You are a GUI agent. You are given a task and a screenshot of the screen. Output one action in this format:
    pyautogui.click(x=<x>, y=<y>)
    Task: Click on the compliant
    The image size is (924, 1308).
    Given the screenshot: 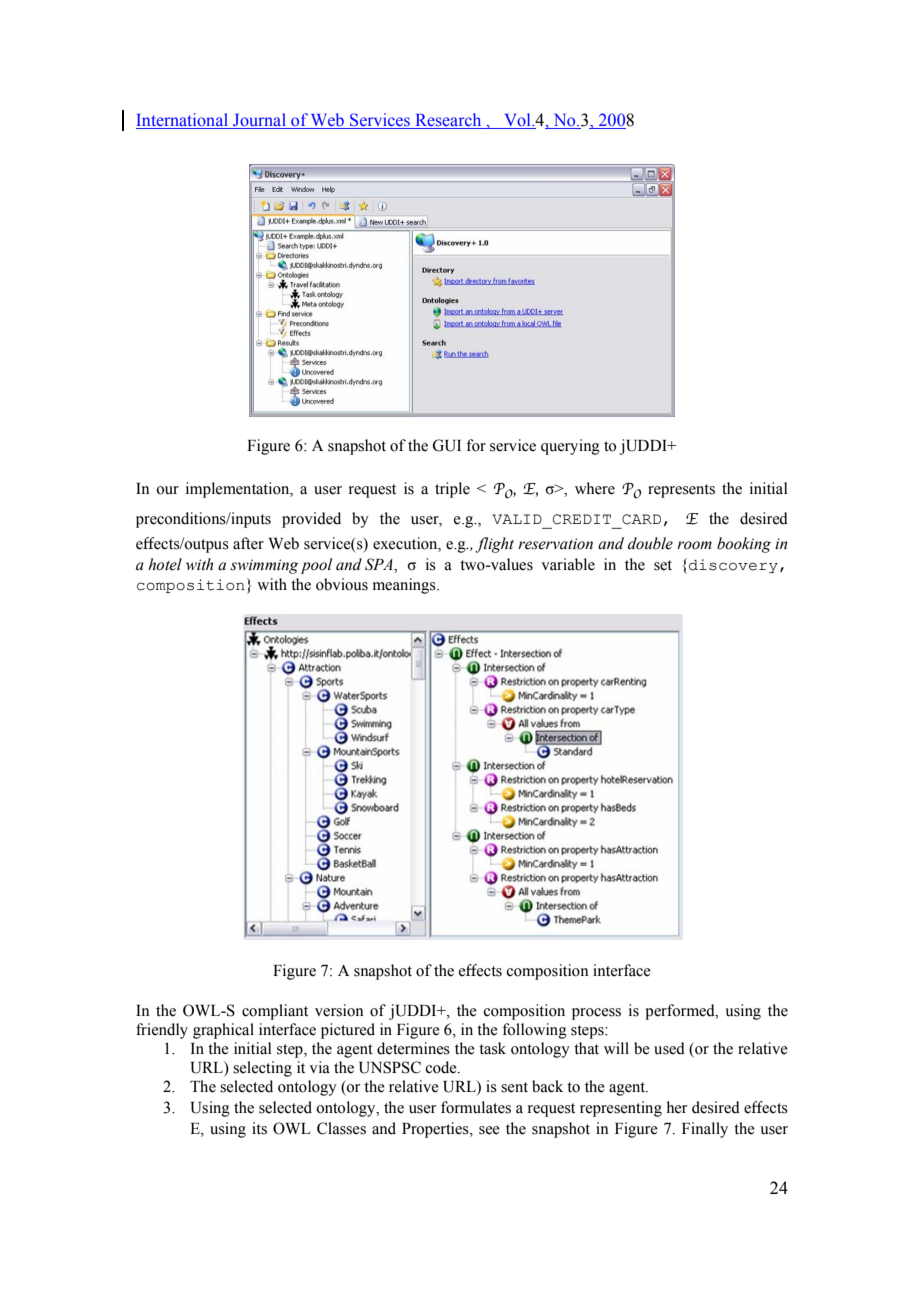 What is the action you would take?
    pyautogui.click(x=275, y=1012)
